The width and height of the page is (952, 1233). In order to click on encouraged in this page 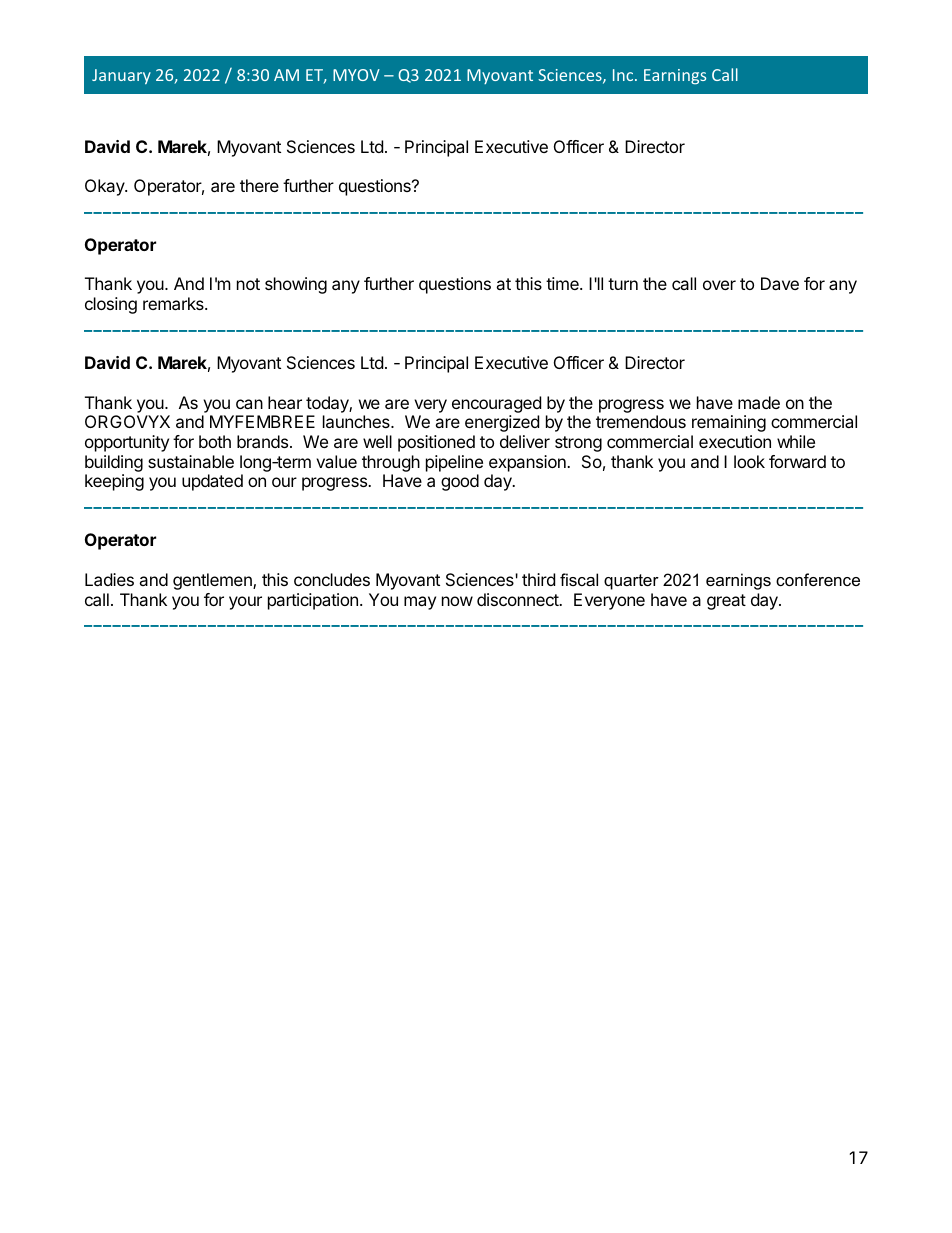, I will do `click(496, 404)`.
